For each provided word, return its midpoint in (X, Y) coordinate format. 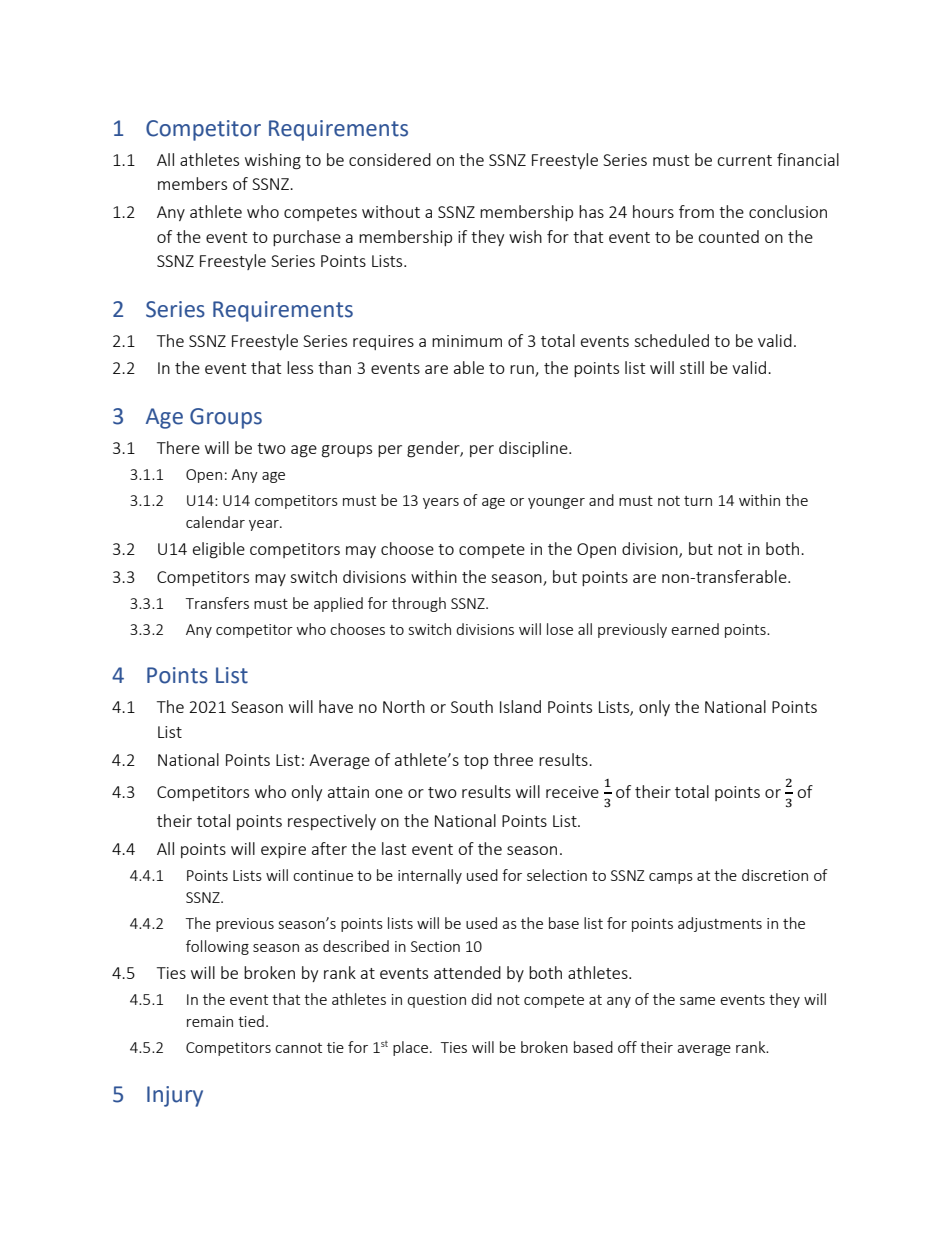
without (391, 211)
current (744, 160)
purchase (307, 238)
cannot (298, 1048)
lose (560, 629)
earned (695, 629)
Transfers (217, 603)
